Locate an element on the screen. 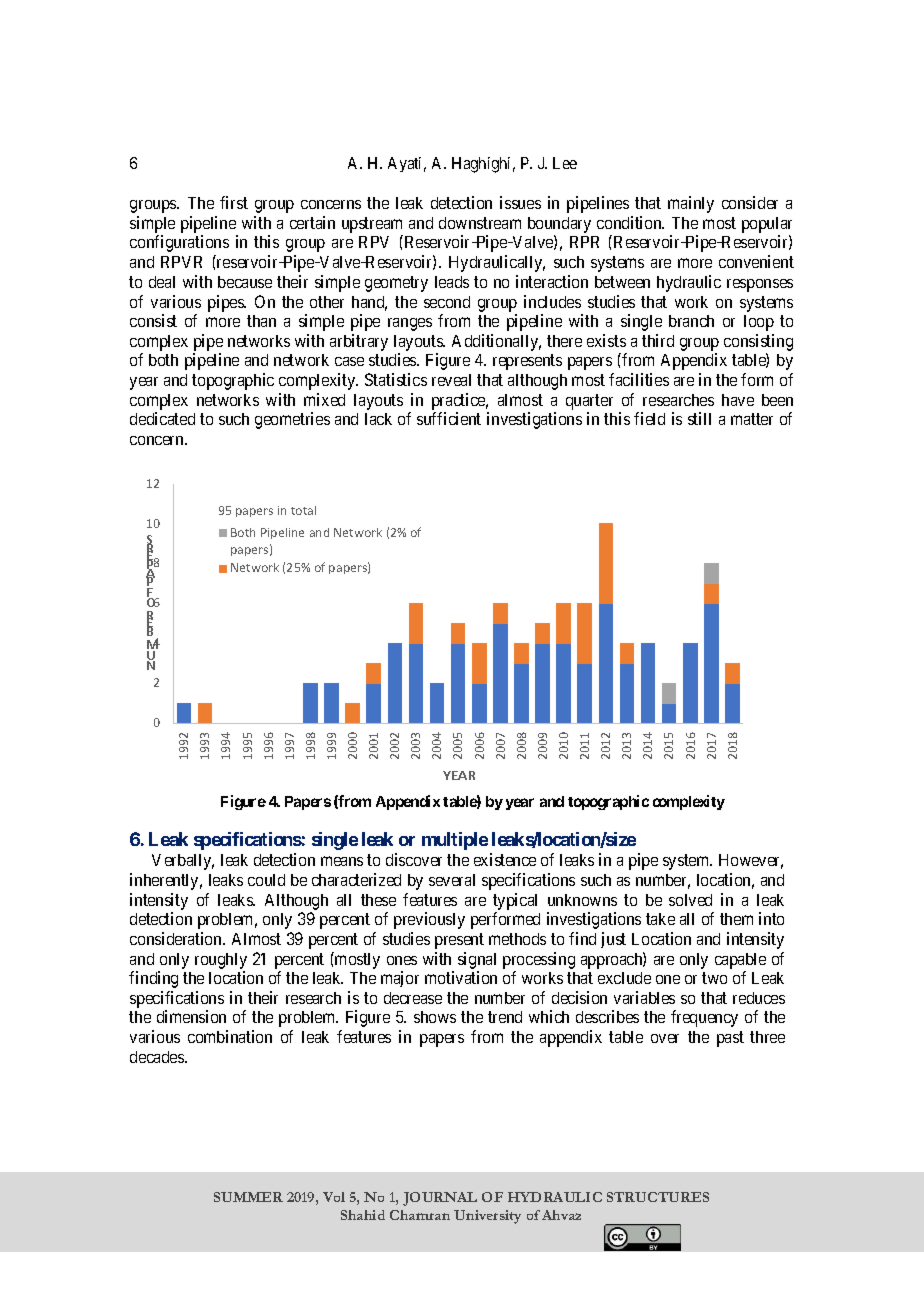  geometries is located at coordinates (292, 420).
